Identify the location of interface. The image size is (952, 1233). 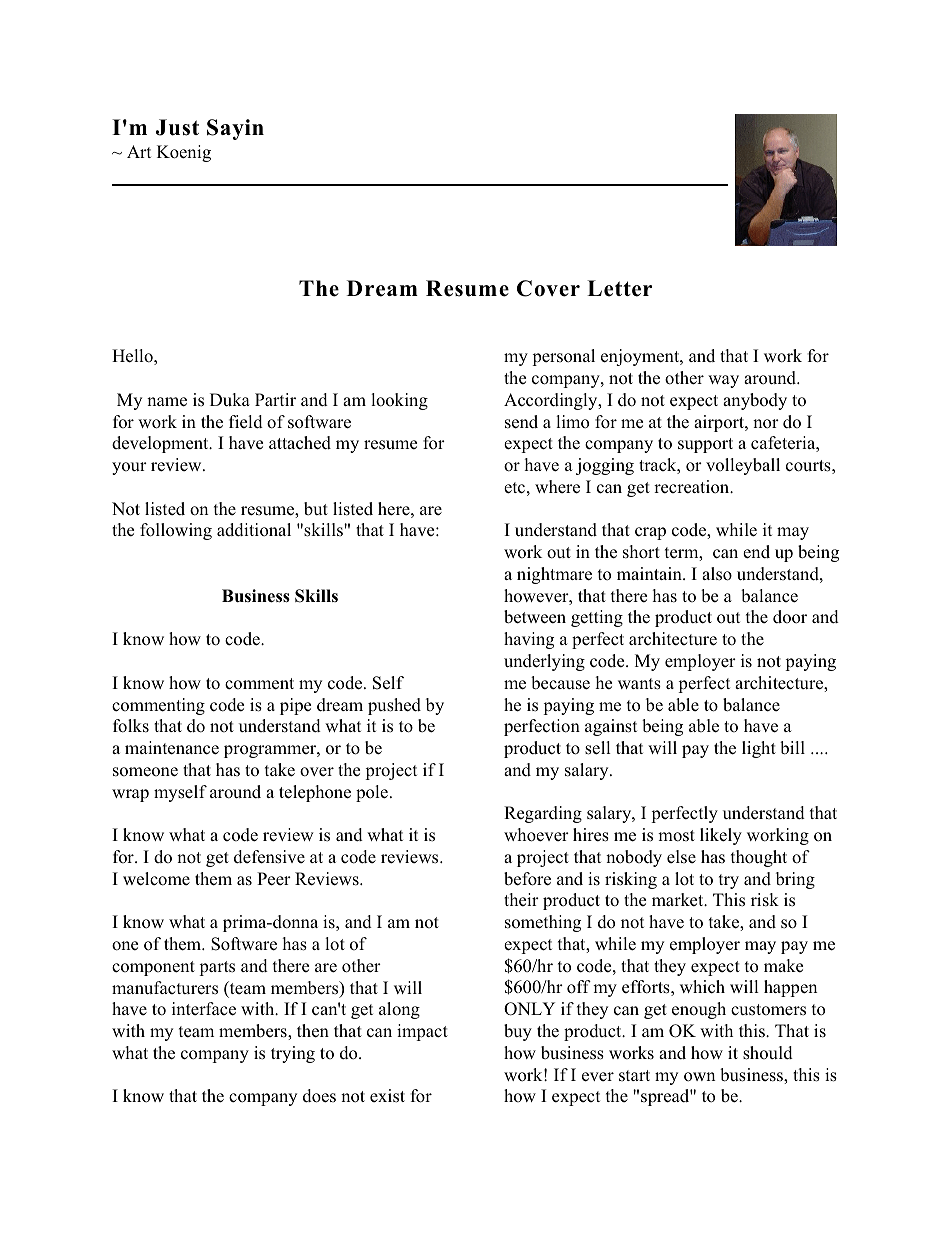
(204, 1009).
